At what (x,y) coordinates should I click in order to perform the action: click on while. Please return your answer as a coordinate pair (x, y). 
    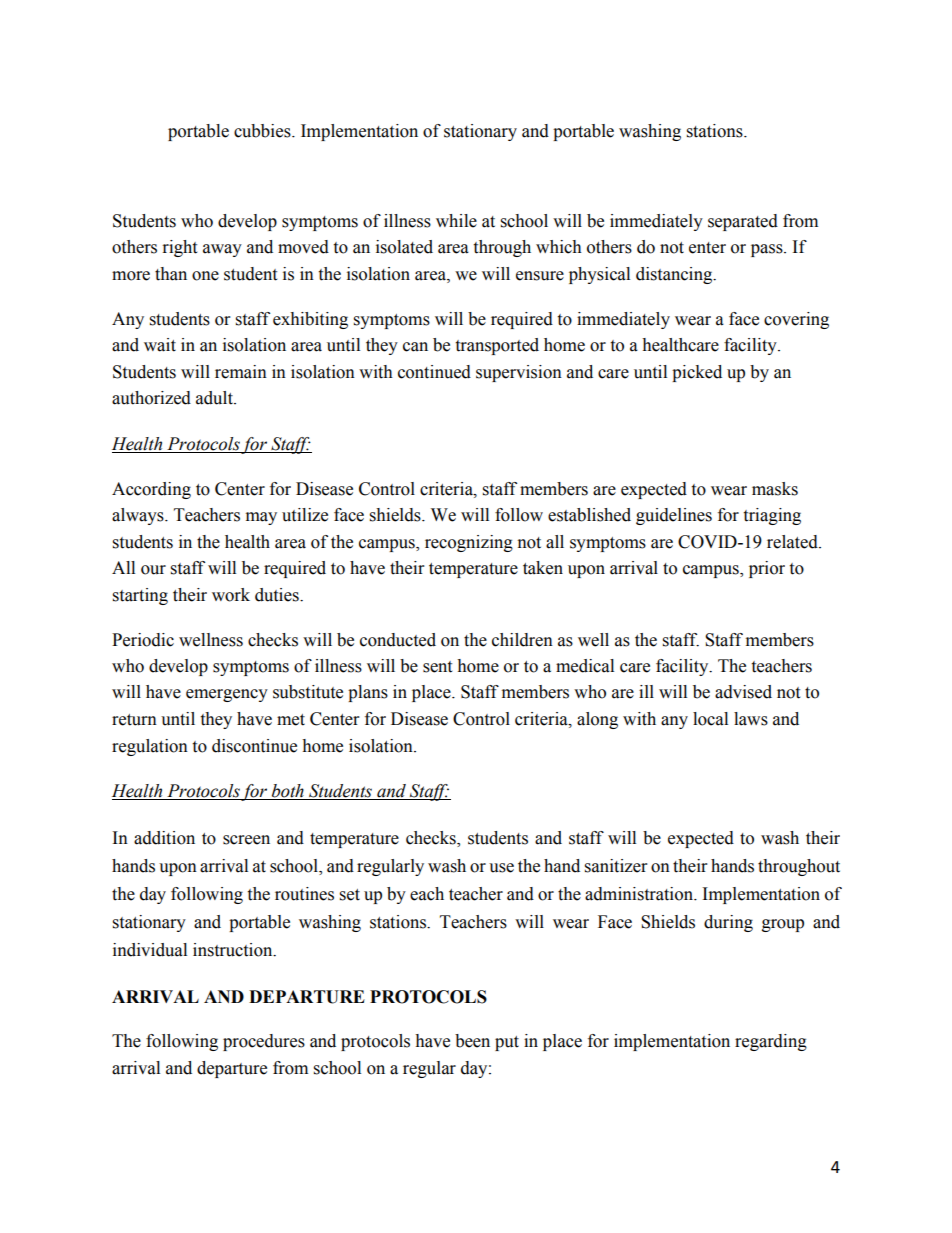
    Looking at the image, I should click on (456, 221).
